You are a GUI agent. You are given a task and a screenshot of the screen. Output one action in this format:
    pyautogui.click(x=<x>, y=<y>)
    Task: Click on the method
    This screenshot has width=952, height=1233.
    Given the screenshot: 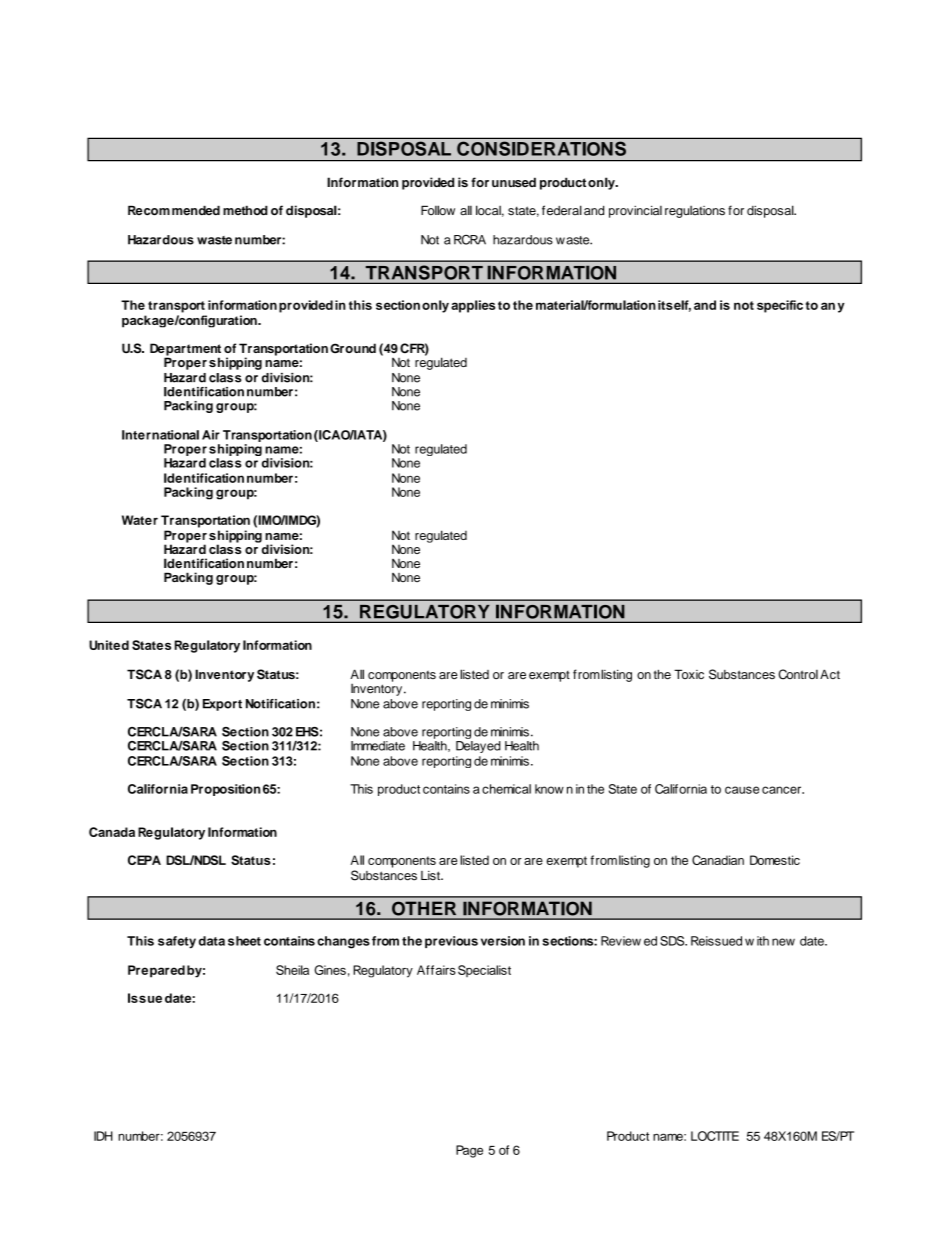 What is the action you would take?
    pyautogui.click(x=245, y=210)
